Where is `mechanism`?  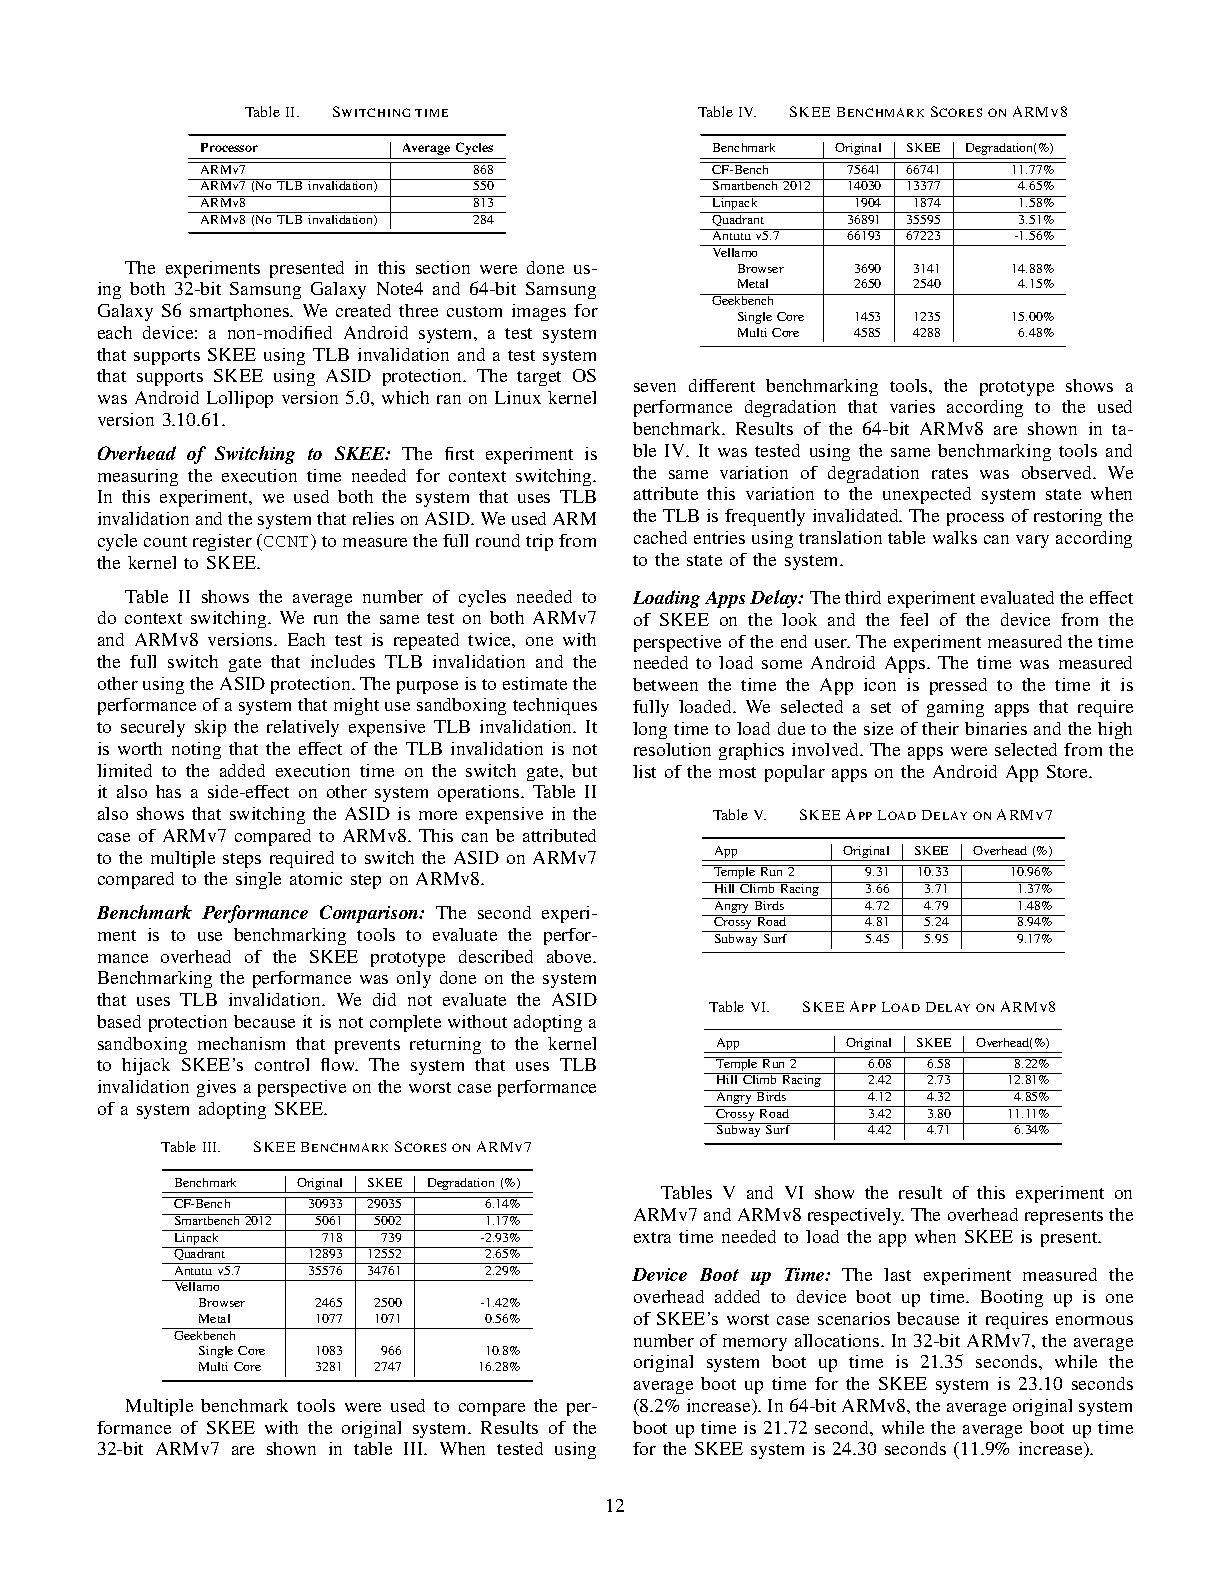 mechanism is located at coordinates (241, 1043).
